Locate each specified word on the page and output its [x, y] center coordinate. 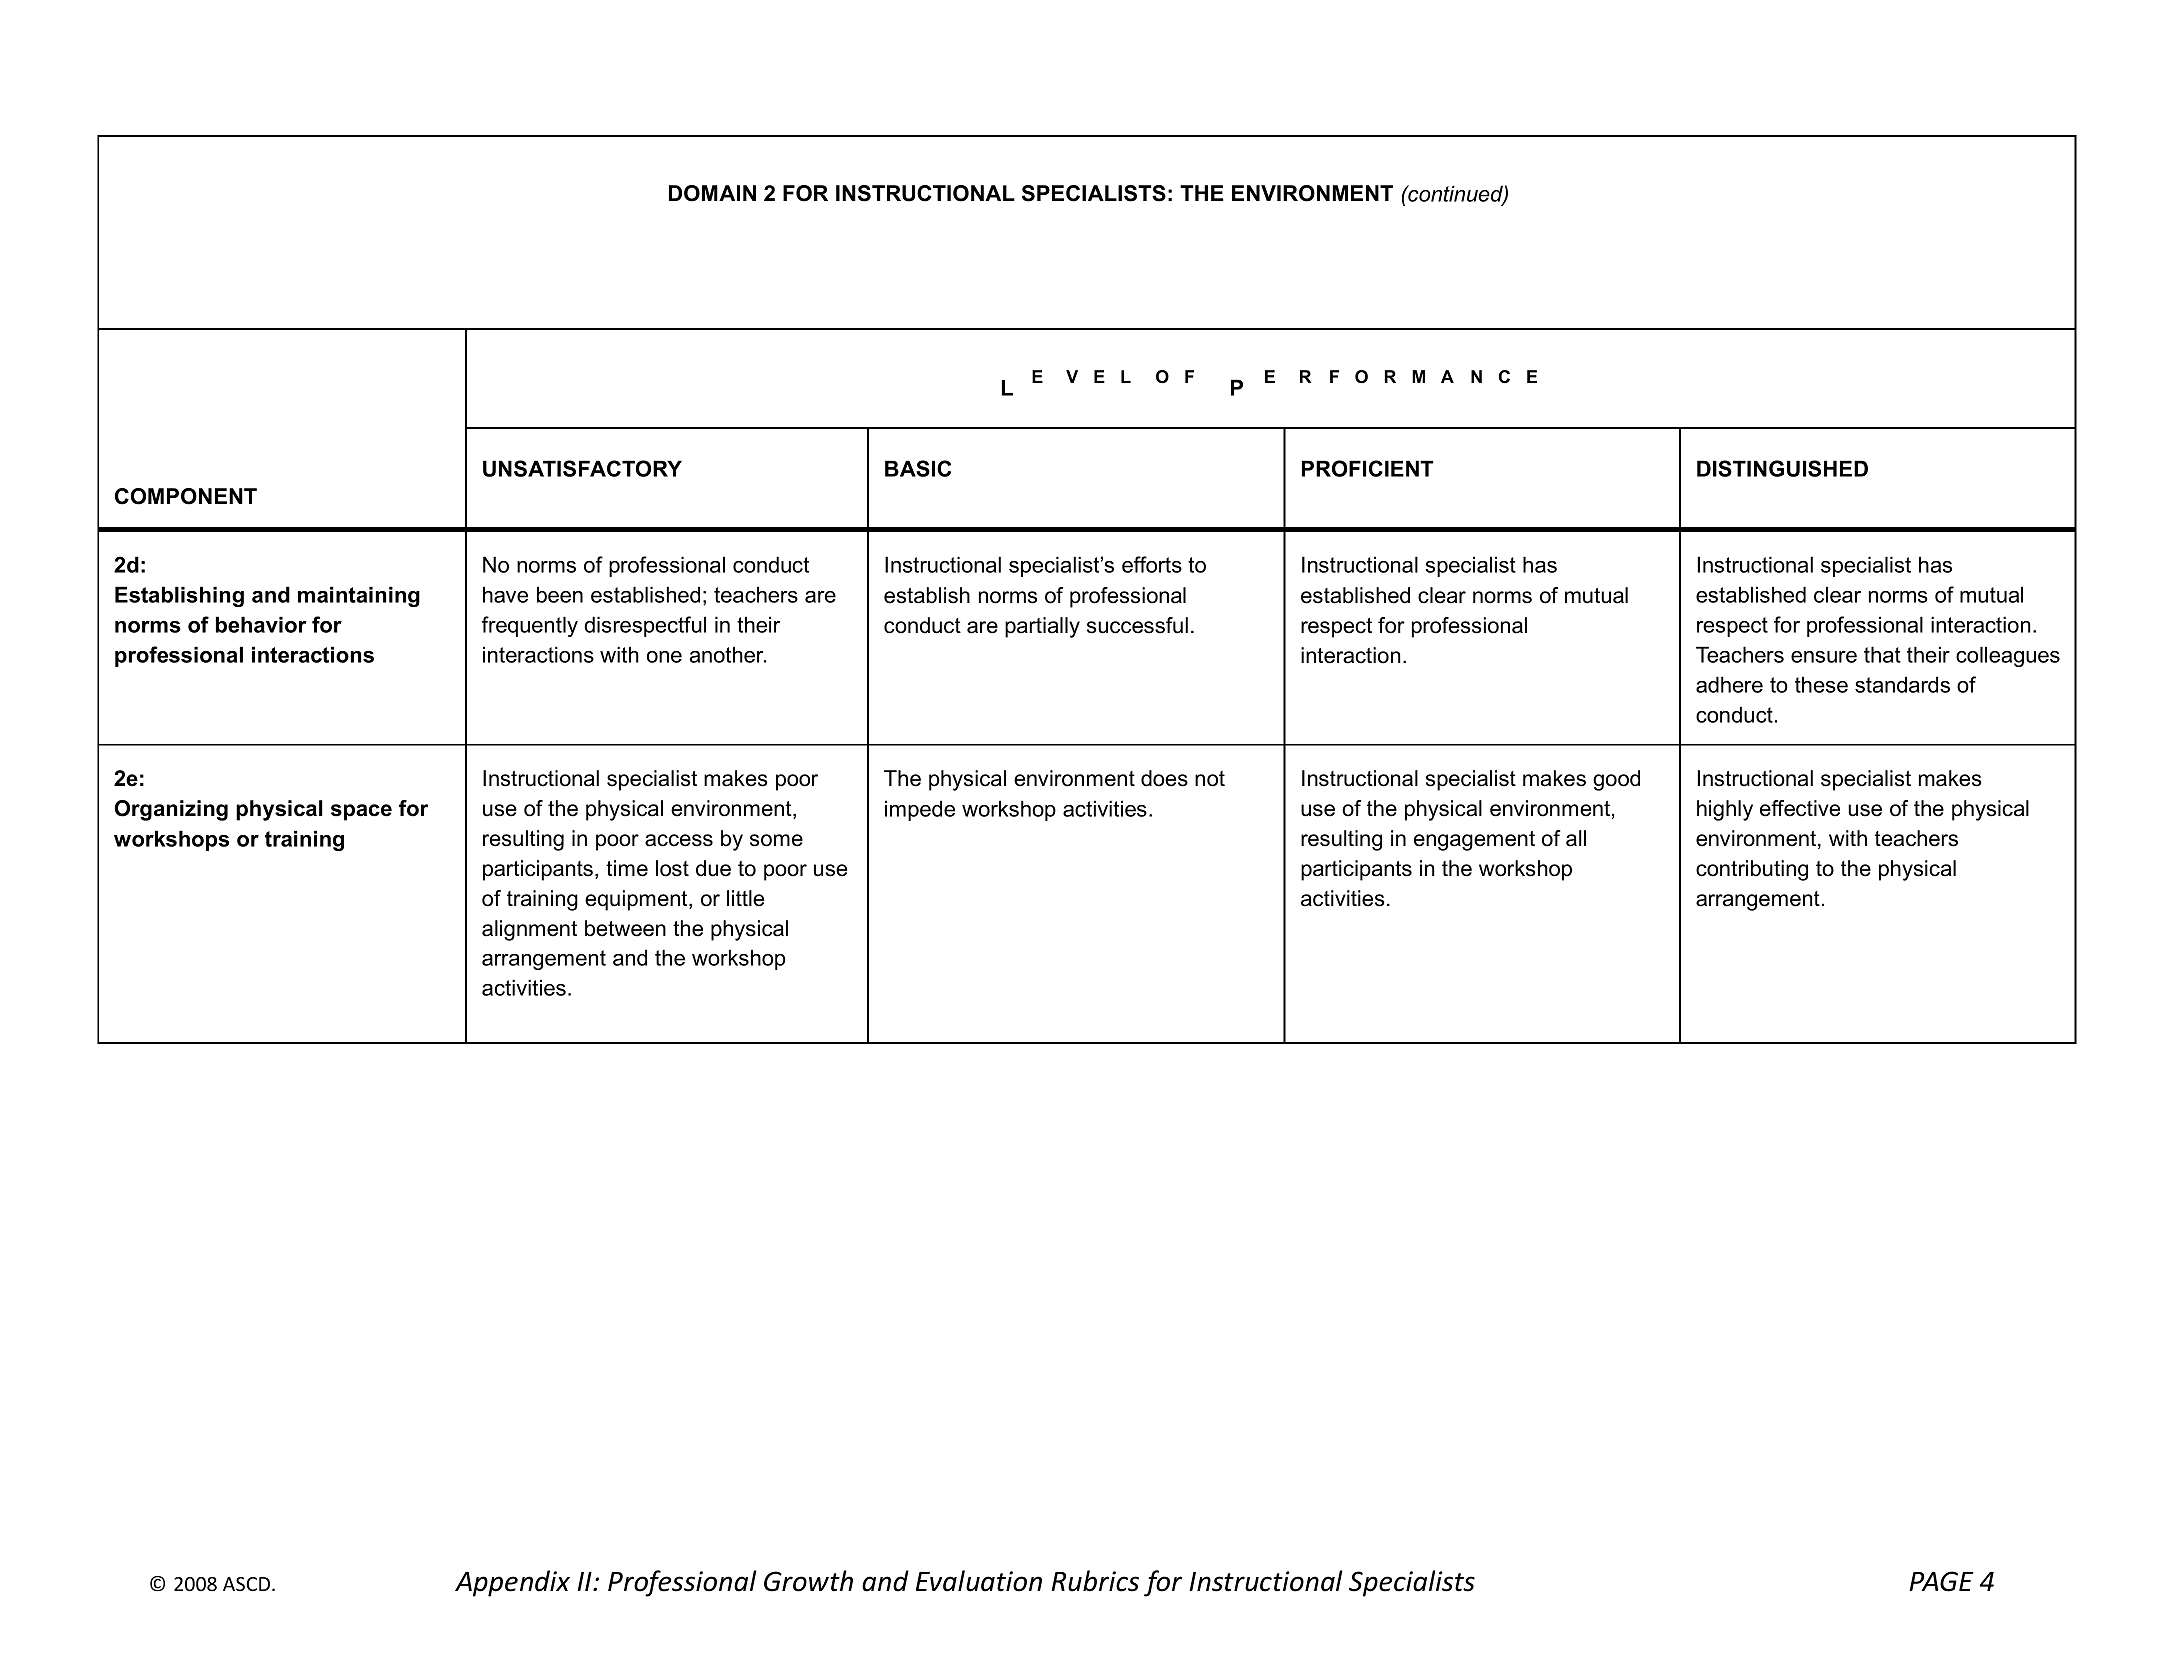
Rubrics [1095, 1581]
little [745, 898]
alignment [529, 930]
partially [1042, 627]
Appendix [512, 1583]
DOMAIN [712, 193]
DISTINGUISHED [1782, 468]
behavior [261, 624]
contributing [1752, 870]
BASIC [918, 468]
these [1821, 684]
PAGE [1941, 1581]
